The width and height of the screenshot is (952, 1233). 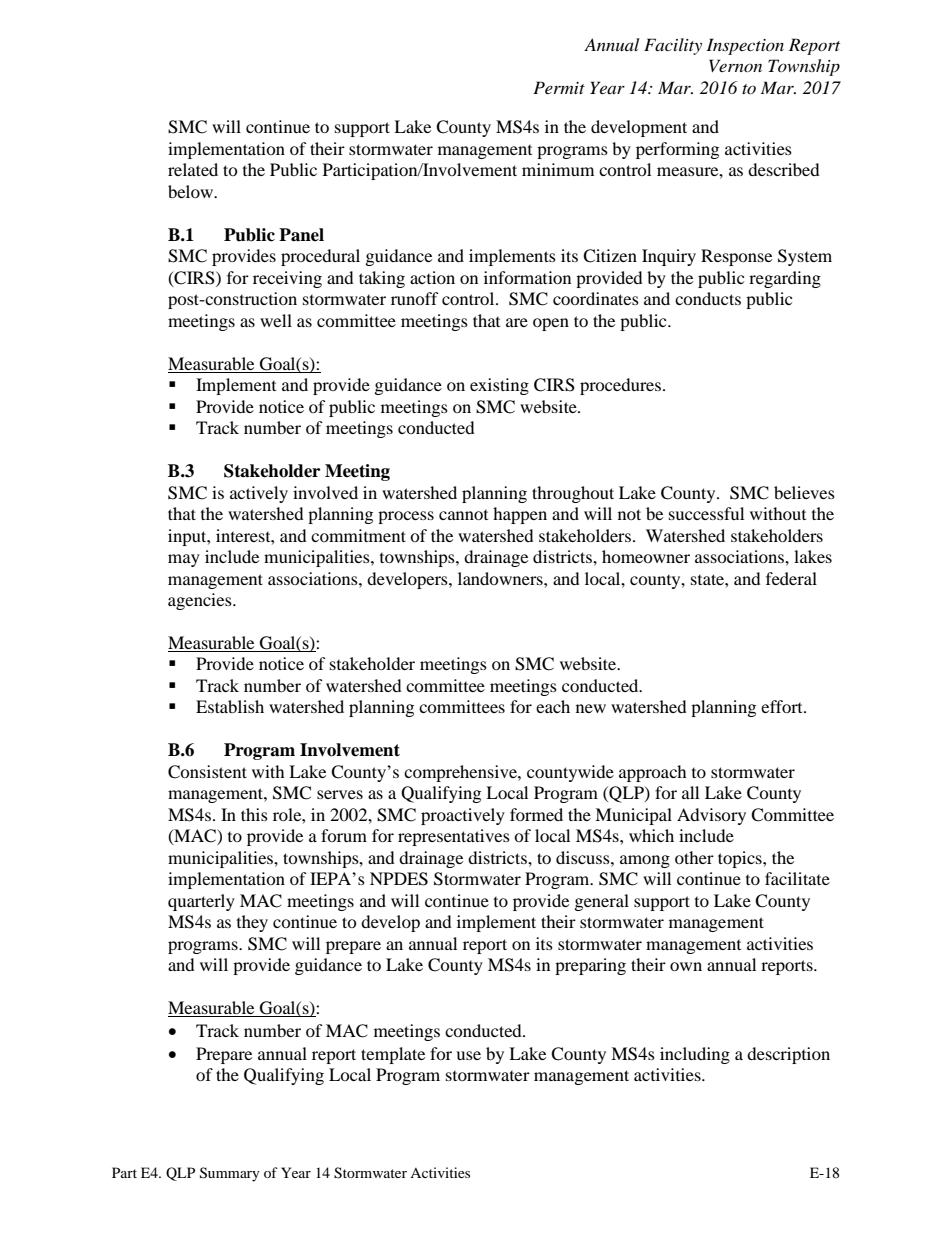 What do you see at coordinates (708, 298) in the screenshot?
I see `conducts` at bounding box center [708, 298].
